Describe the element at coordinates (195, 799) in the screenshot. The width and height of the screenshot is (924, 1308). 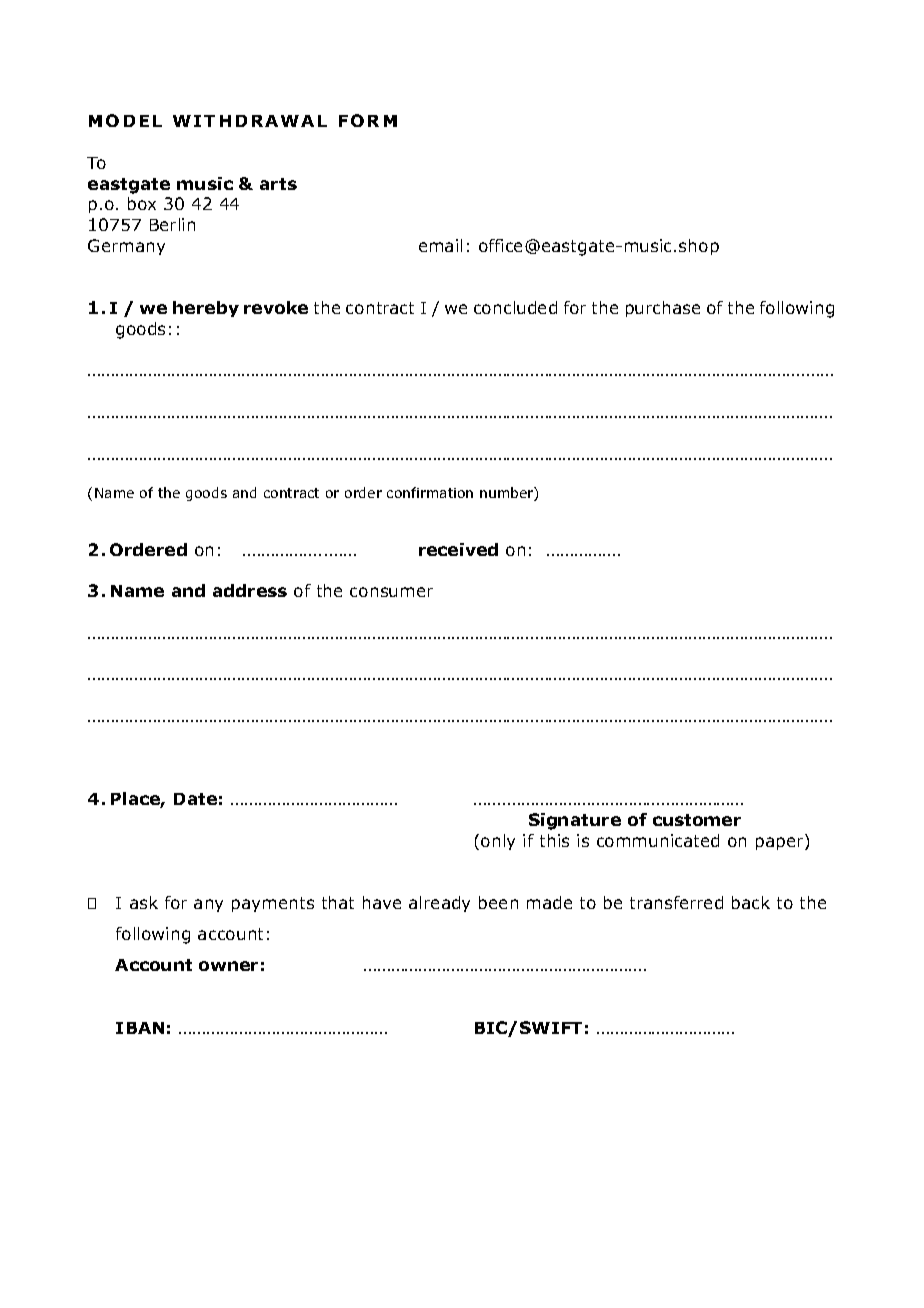
I see `Date` at that location.
